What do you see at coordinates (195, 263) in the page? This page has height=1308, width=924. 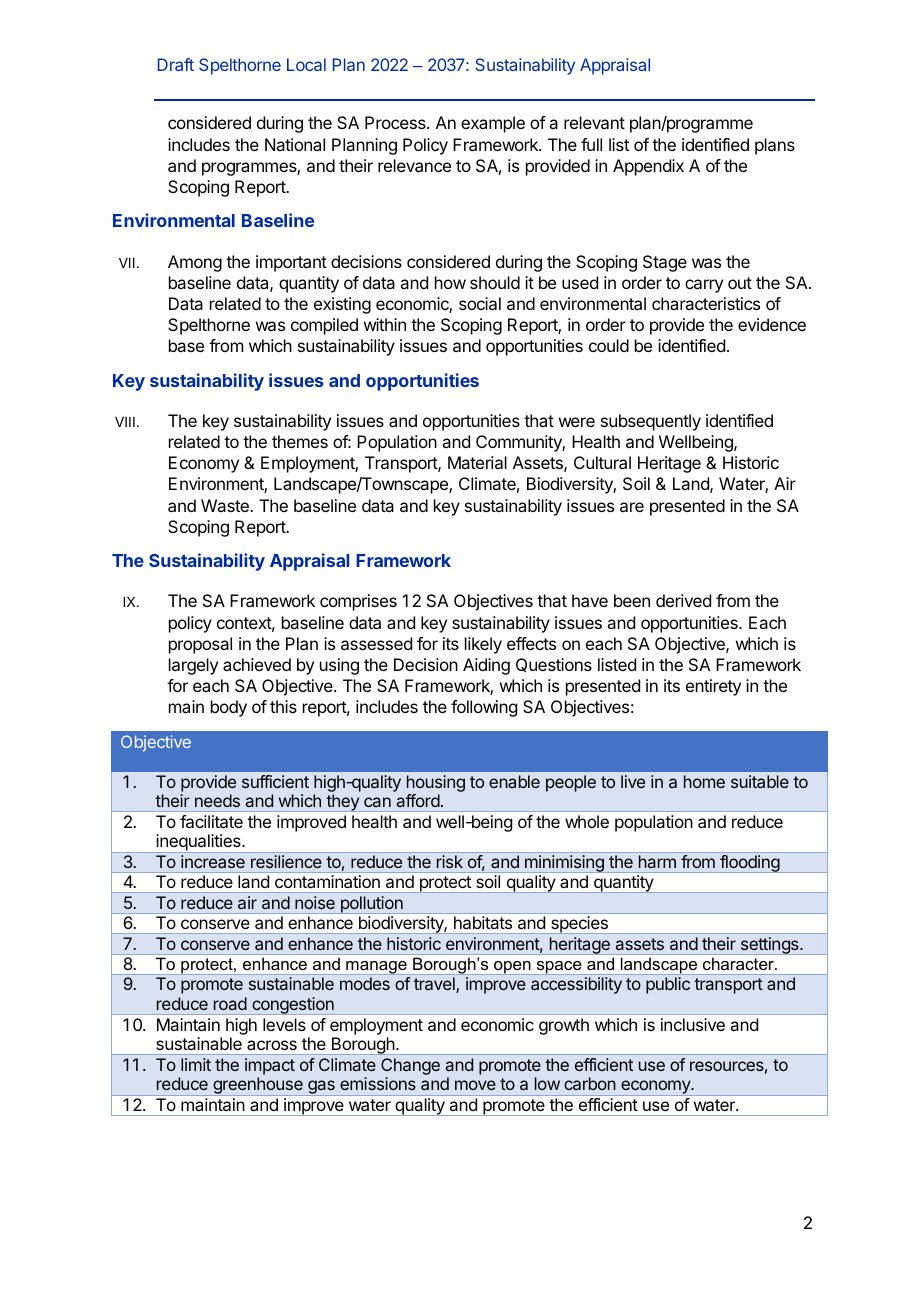 I see `Among` at bounding box center [195, 263].
